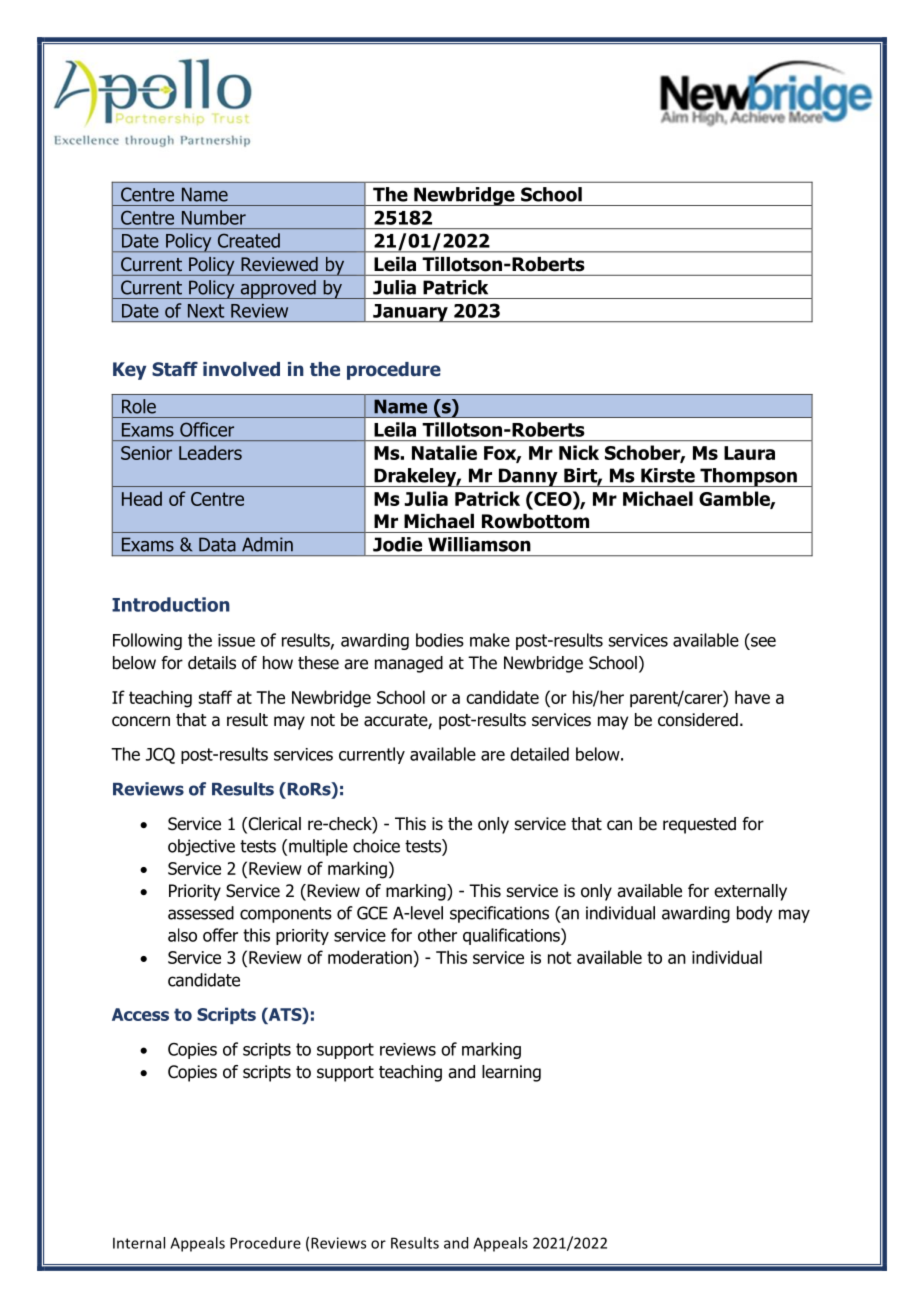 The height and width of the screenshot is (1308, 924). Describe the element at coordinates (748, 477) in the screenshot. I see `Thompson` at that location.
